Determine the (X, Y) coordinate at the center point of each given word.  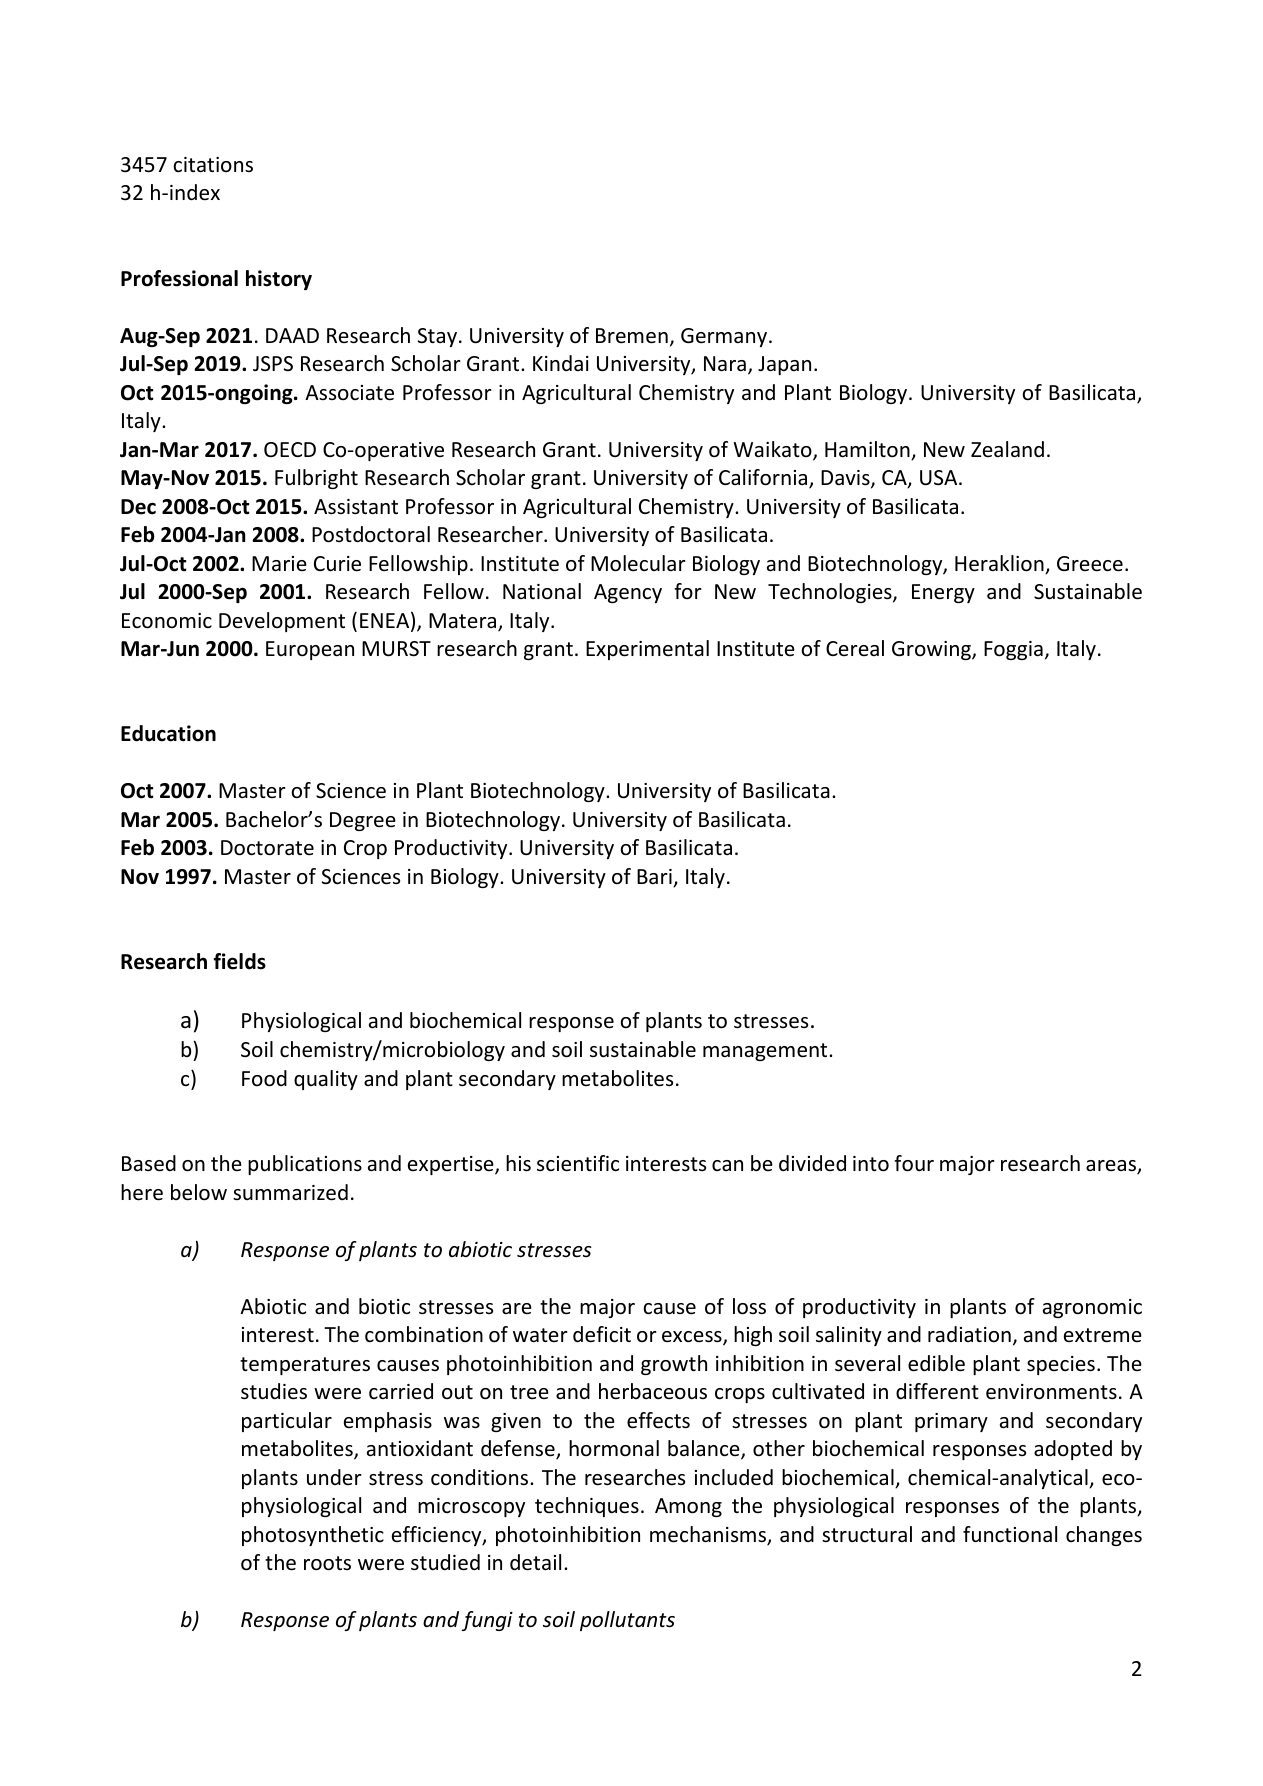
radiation (969, 1334)
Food (264, 1078)
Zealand (1007, 449)
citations (213, 165)
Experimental (647, 650)
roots (327, 1563)
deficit (602, 1334)
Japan (784, 365)
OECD (290, 449)
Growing (932, 650)
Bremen (632, 336)
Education (168, 733)
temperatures (305, 1366)
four (914, 1163)
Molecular (638, 563)
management (766, 1052)
